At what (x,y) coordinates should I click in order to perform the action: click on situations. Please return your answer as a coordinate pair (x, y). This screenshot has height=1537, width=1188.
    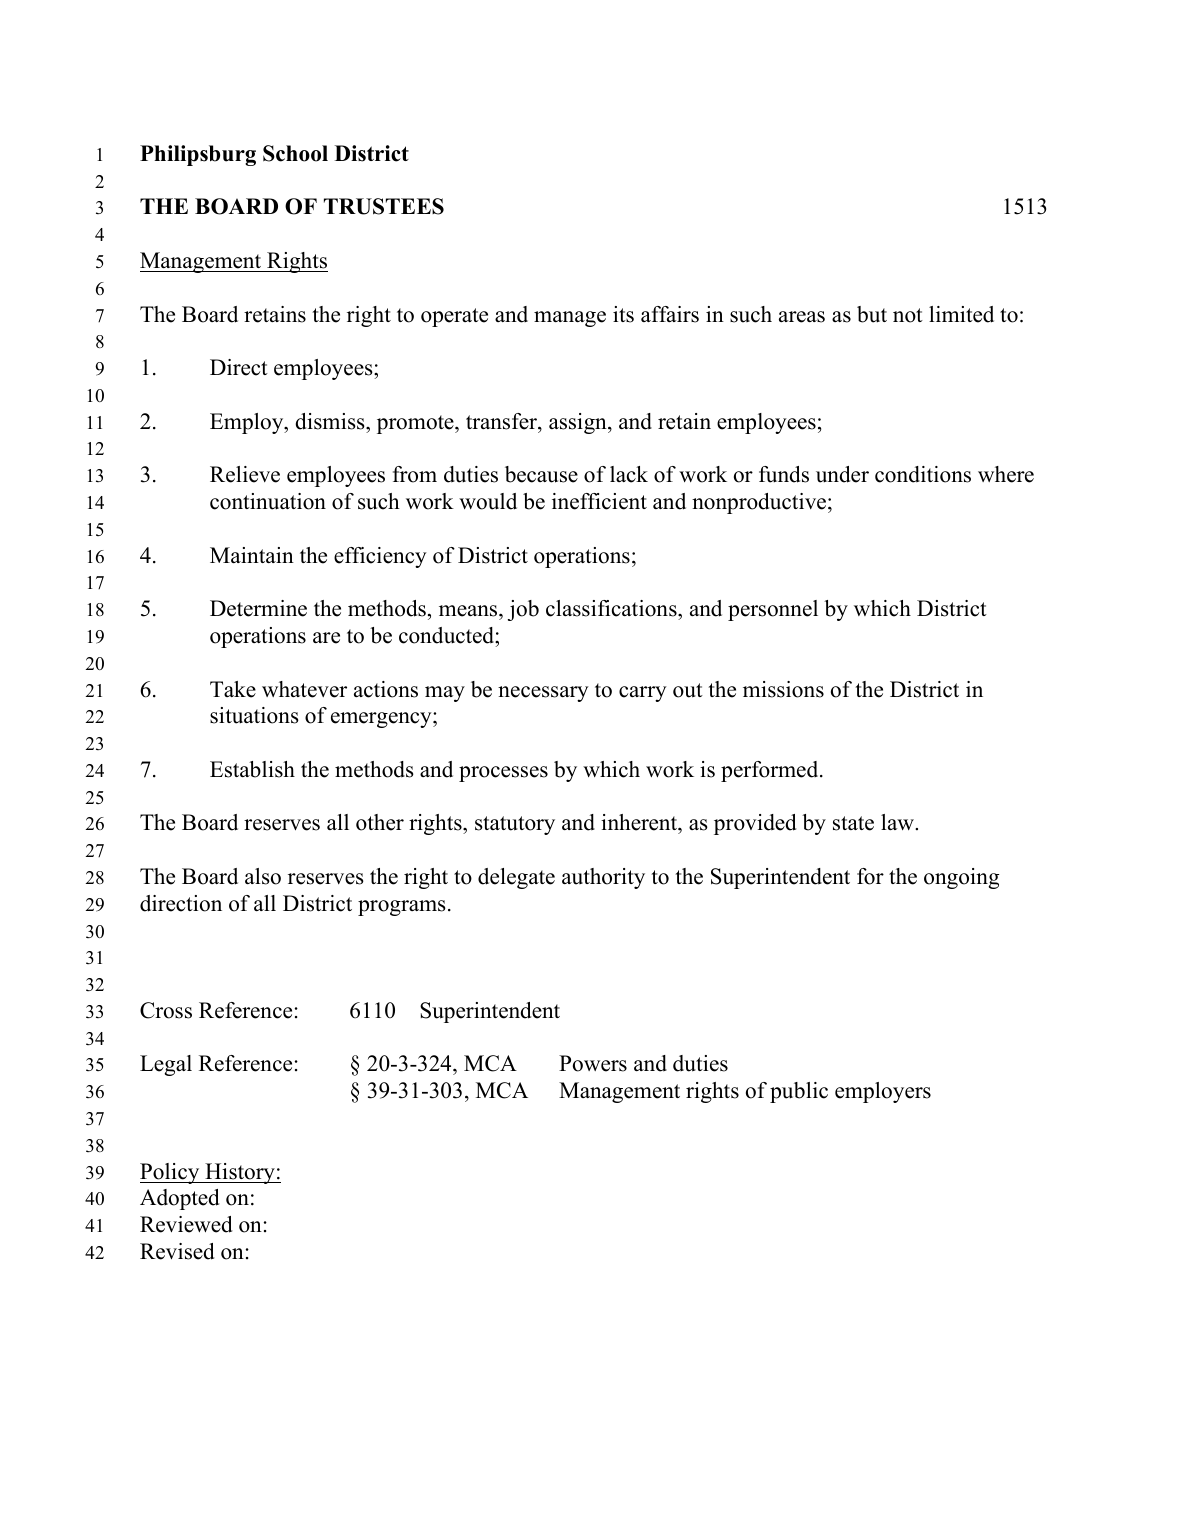
    Looking at the image, I should click on (254, 715).
